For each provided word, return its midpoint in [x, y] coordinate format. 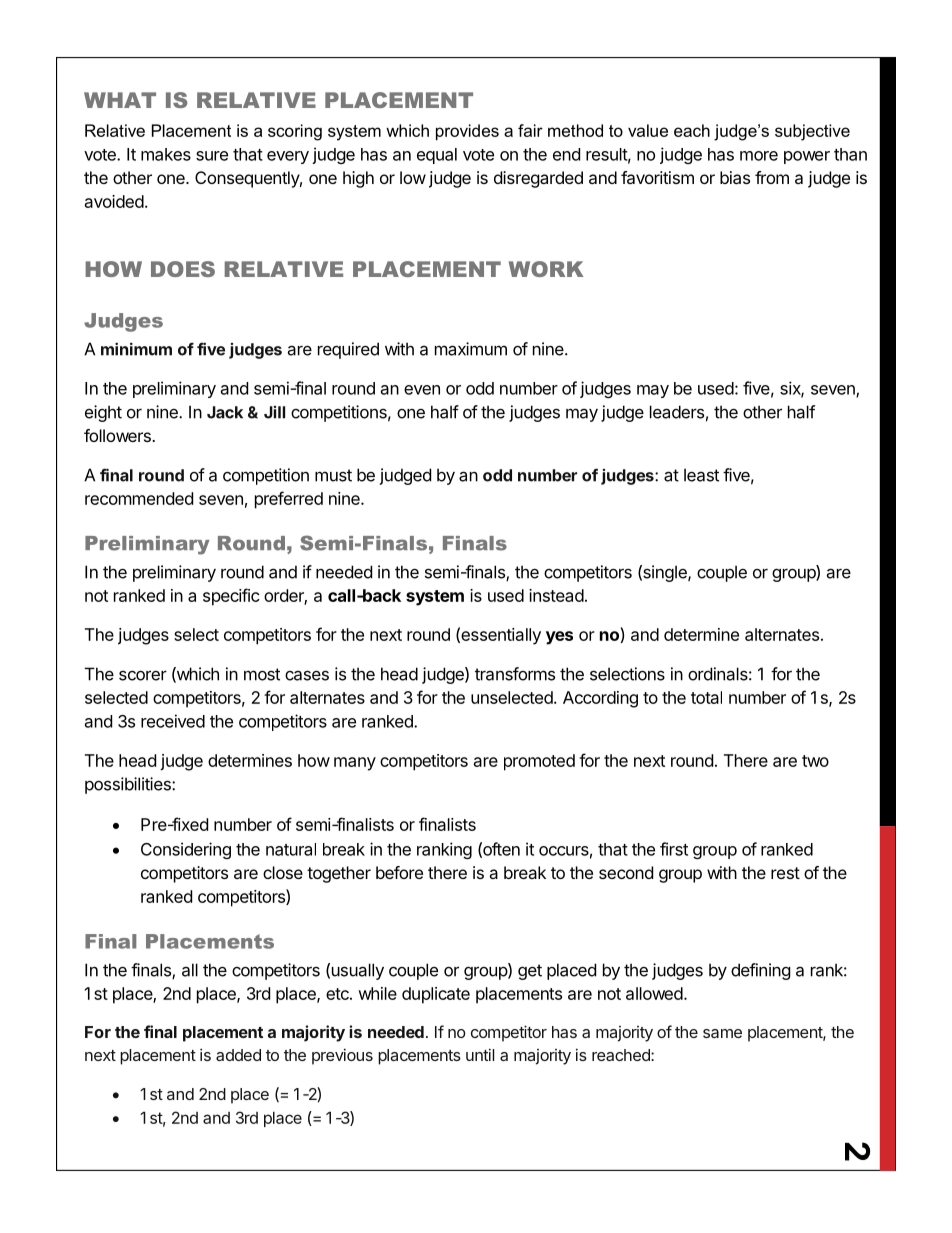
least [701, 475]
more [759, 156]
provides [467, 132]
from [772, 177]
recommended [139, 498]
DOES [183, 269]
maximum [471, 349]
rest [785, 873]
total [706, 697]
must [333, 475]
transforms [515, 674]
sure [212, 156]
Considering [186, 850]
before [399, 872]
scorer [143, 675]
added [238, 1055]
